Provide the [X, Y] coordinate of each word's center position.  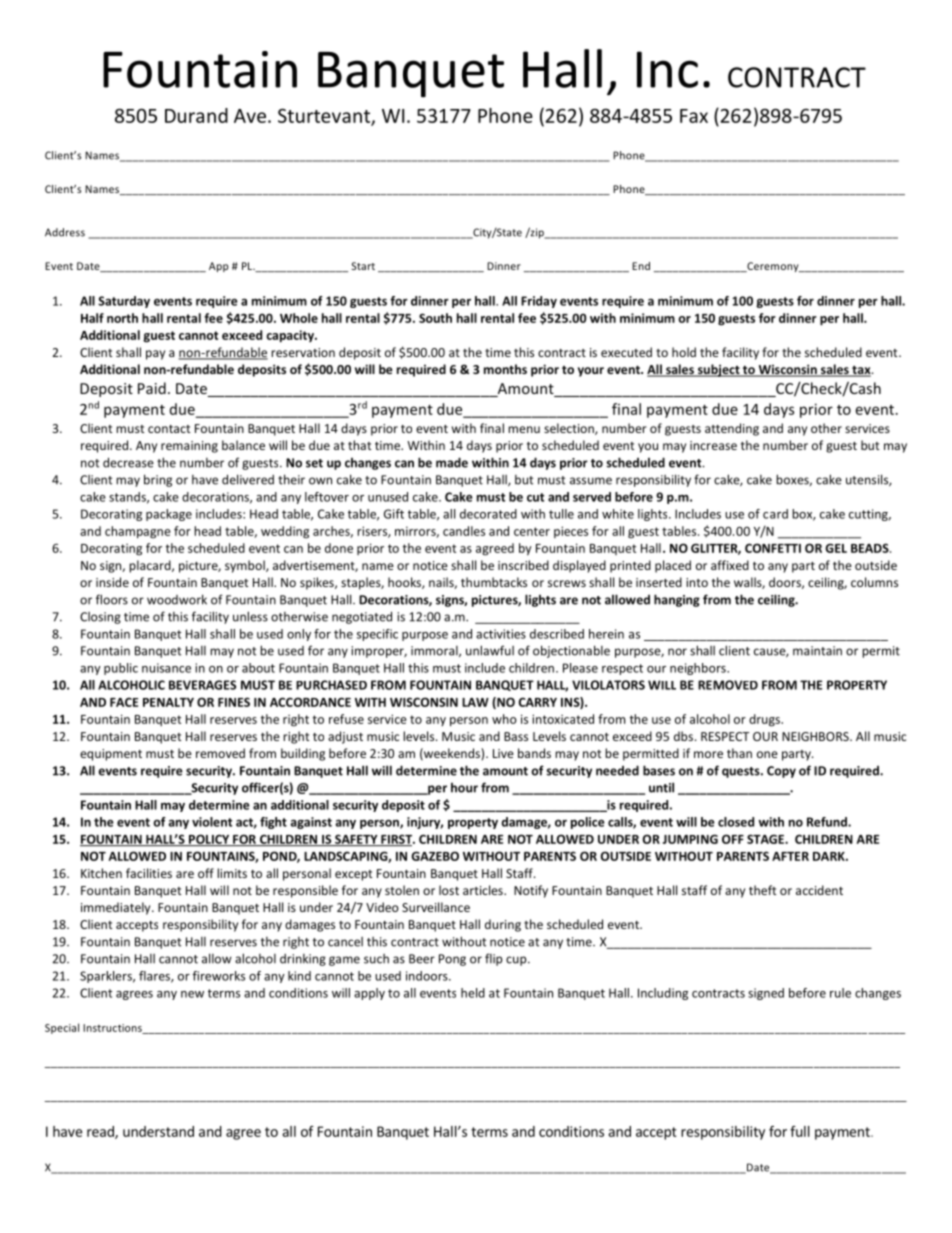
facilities [149, 873]
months [505, 369]
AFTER [790, 856]
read [101, 1132]
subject [718, 370]
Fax [694, 116]
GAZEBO [435, 856]
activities [501, 634]
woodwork [177, 599]
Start [363, 266]
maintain [817, 651]
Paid [152, 388]
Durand [196, 115]
